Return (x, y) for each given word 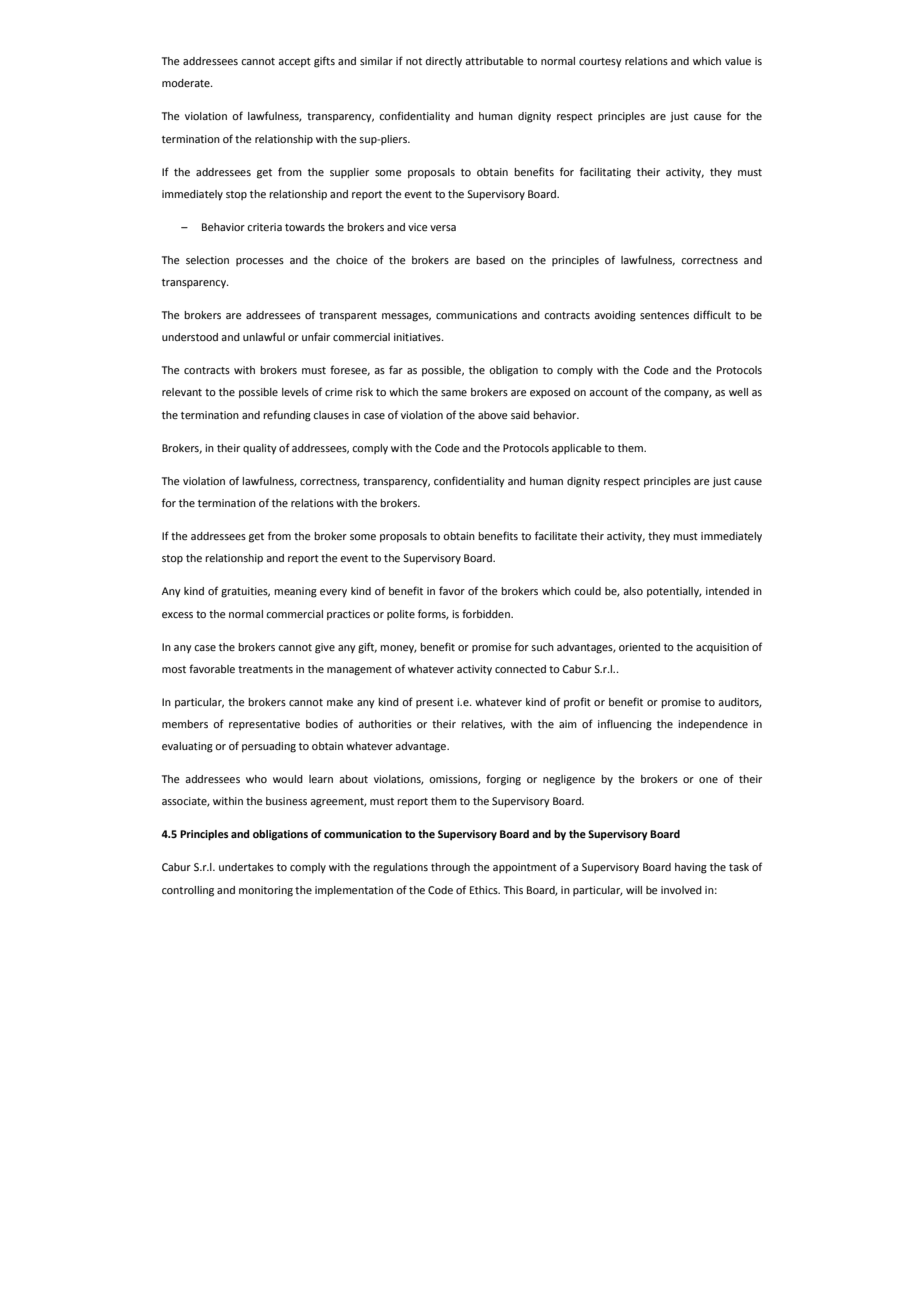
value (738, 61)
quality (260, 449)
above (493, 415)
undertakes (246, 867)
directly (443, 62)
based (490, 260)
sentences (664, 315)
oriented (639, 647)
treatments (265, 669)
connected (520, 669)
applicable (577, 449)
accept (294, 62)
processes (260, 262)
